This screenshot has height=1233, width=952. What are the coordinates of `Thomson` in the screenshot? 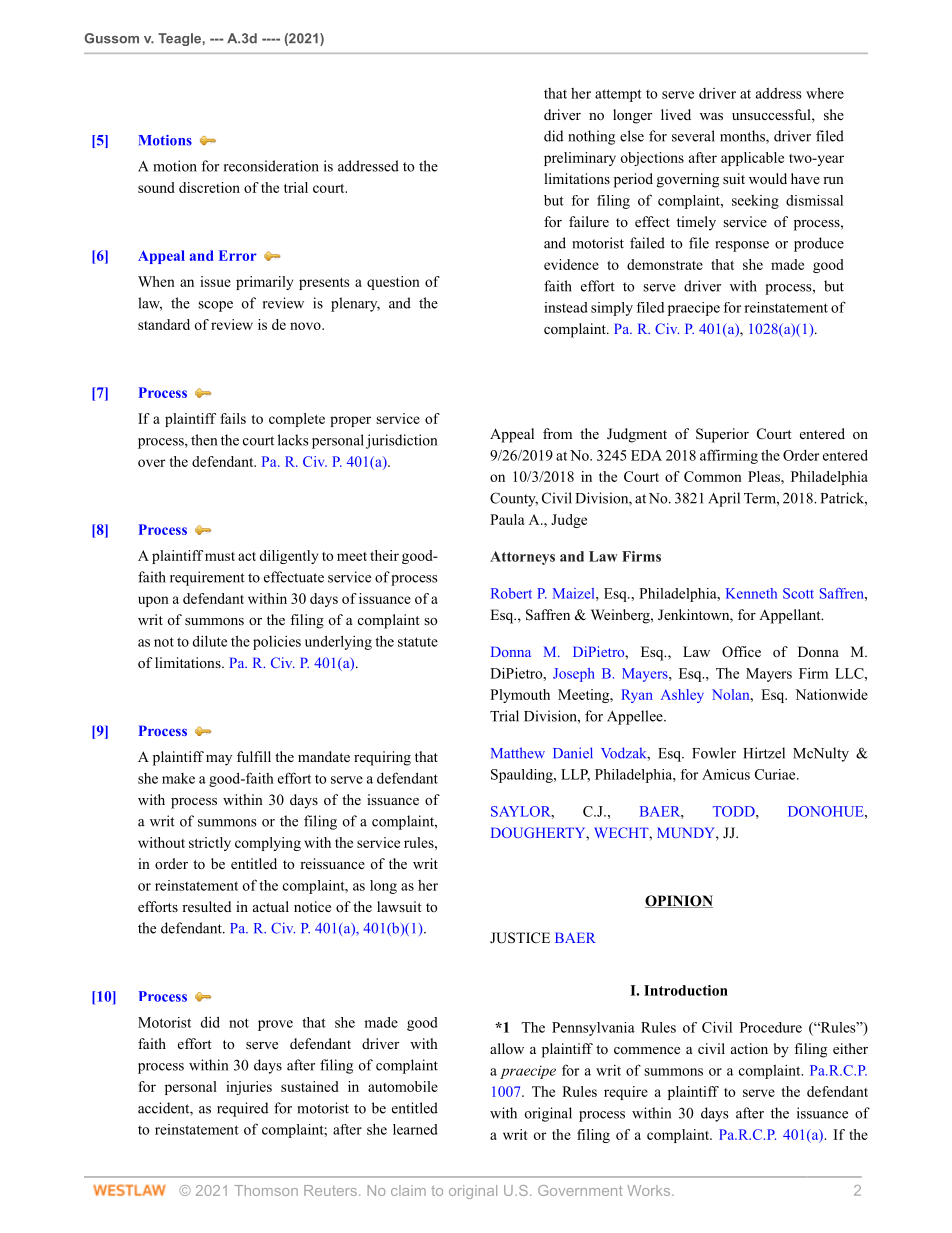 It's located at (266, 1190).
